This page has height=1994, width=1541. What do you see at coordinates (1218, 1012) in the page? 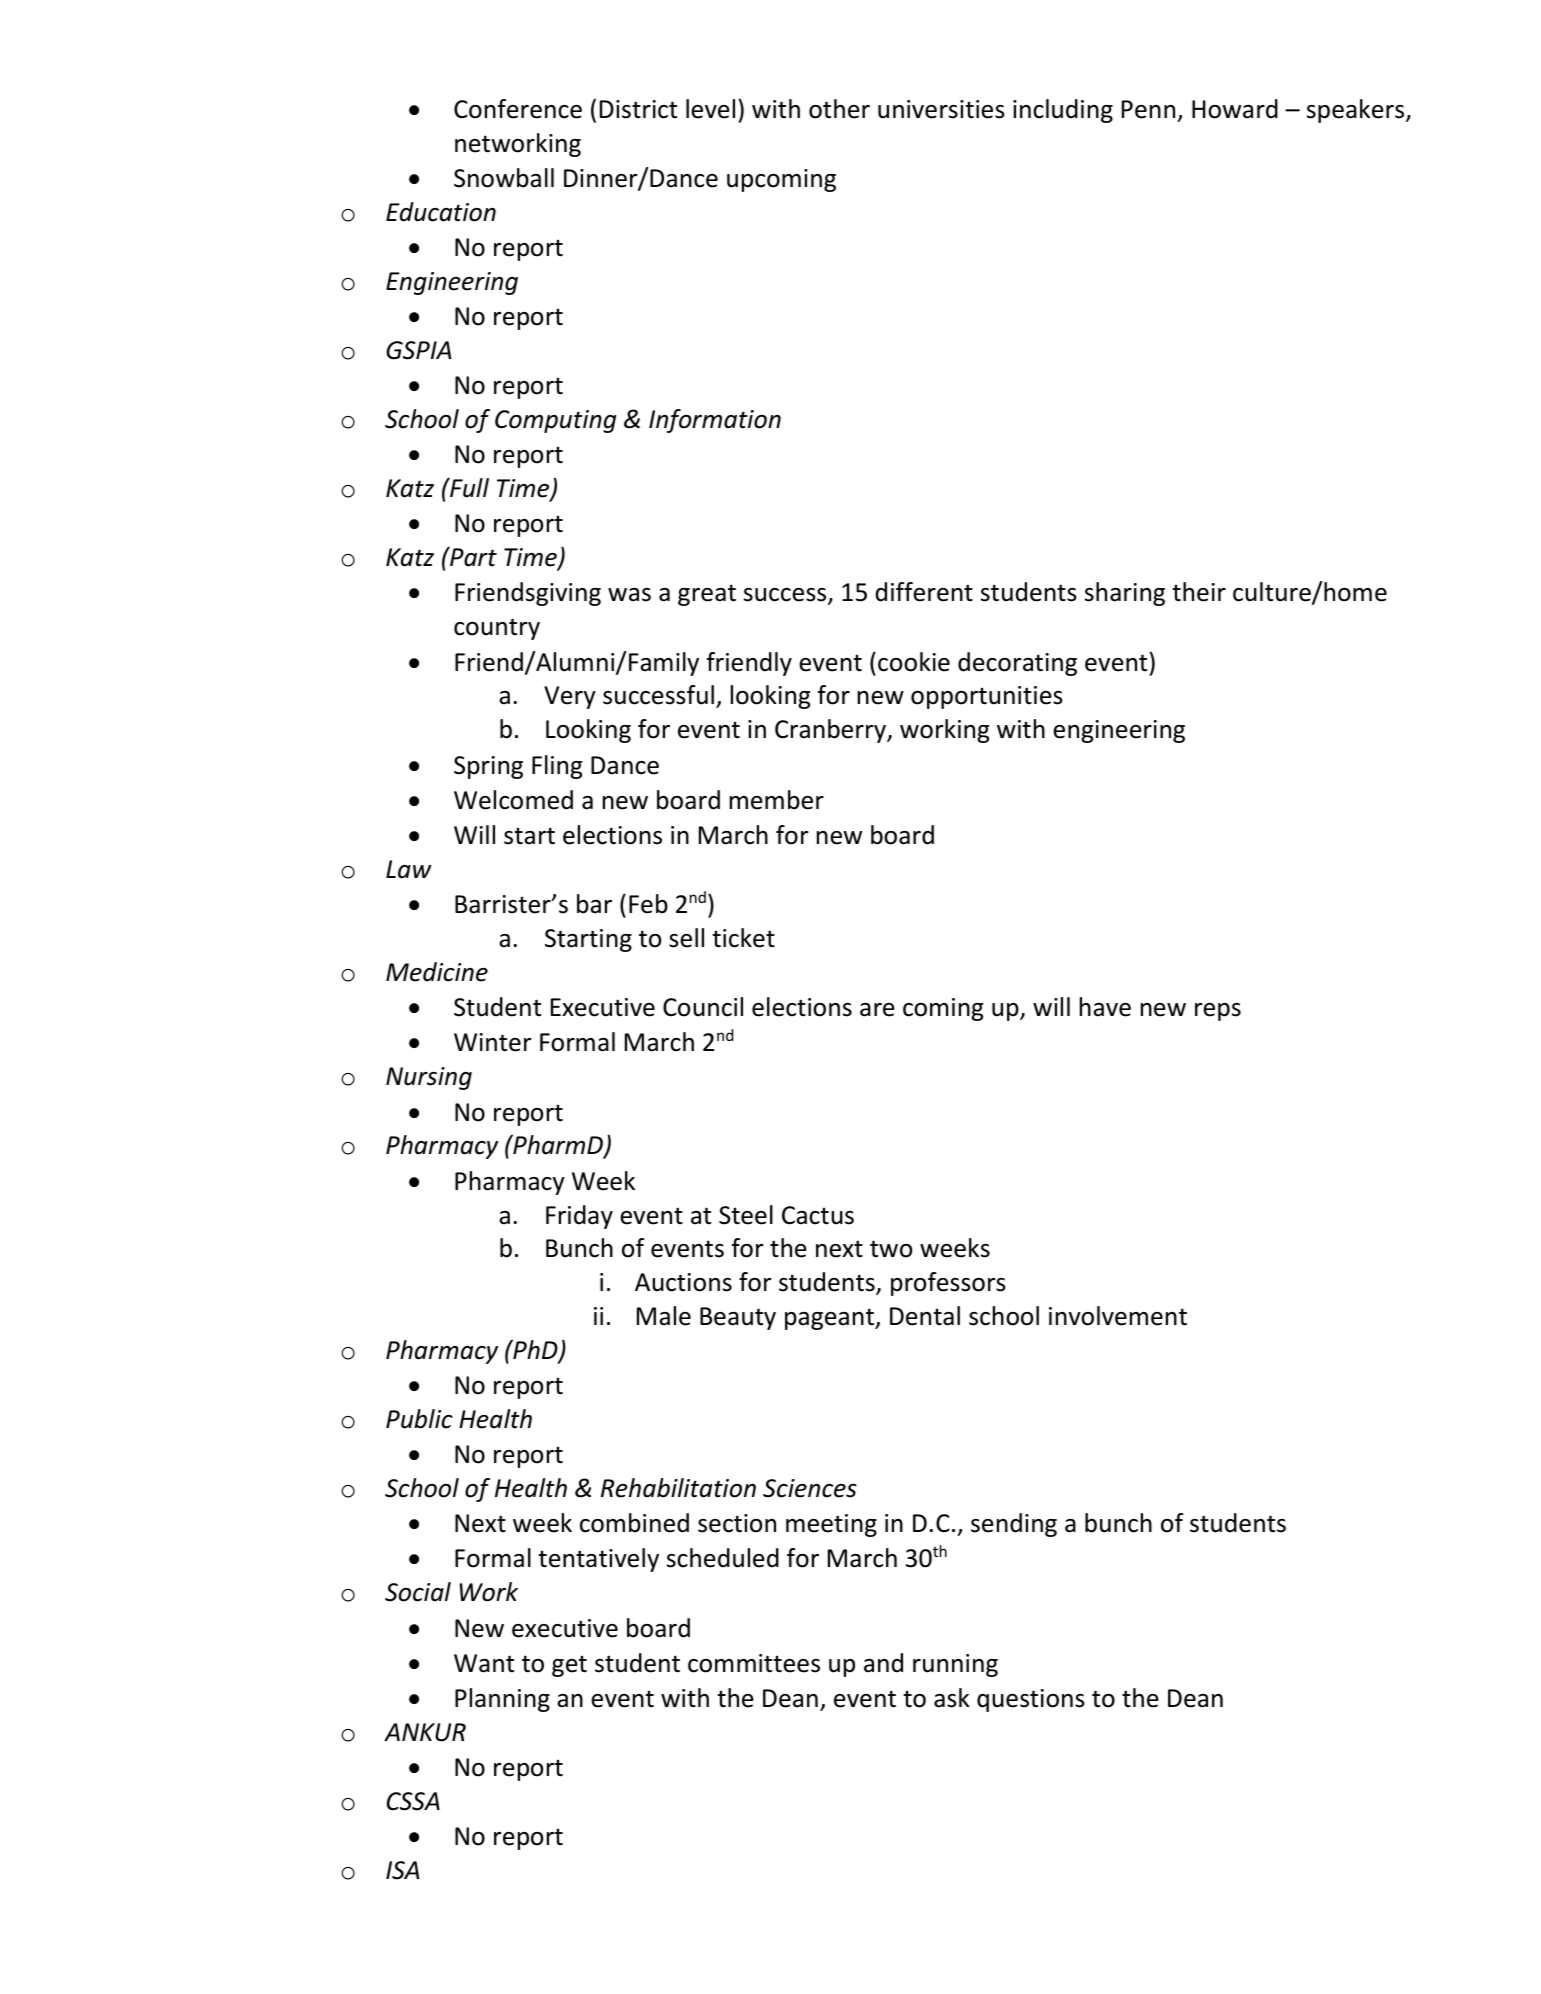
I see `reps` at bounding box center [1218, 1012].
